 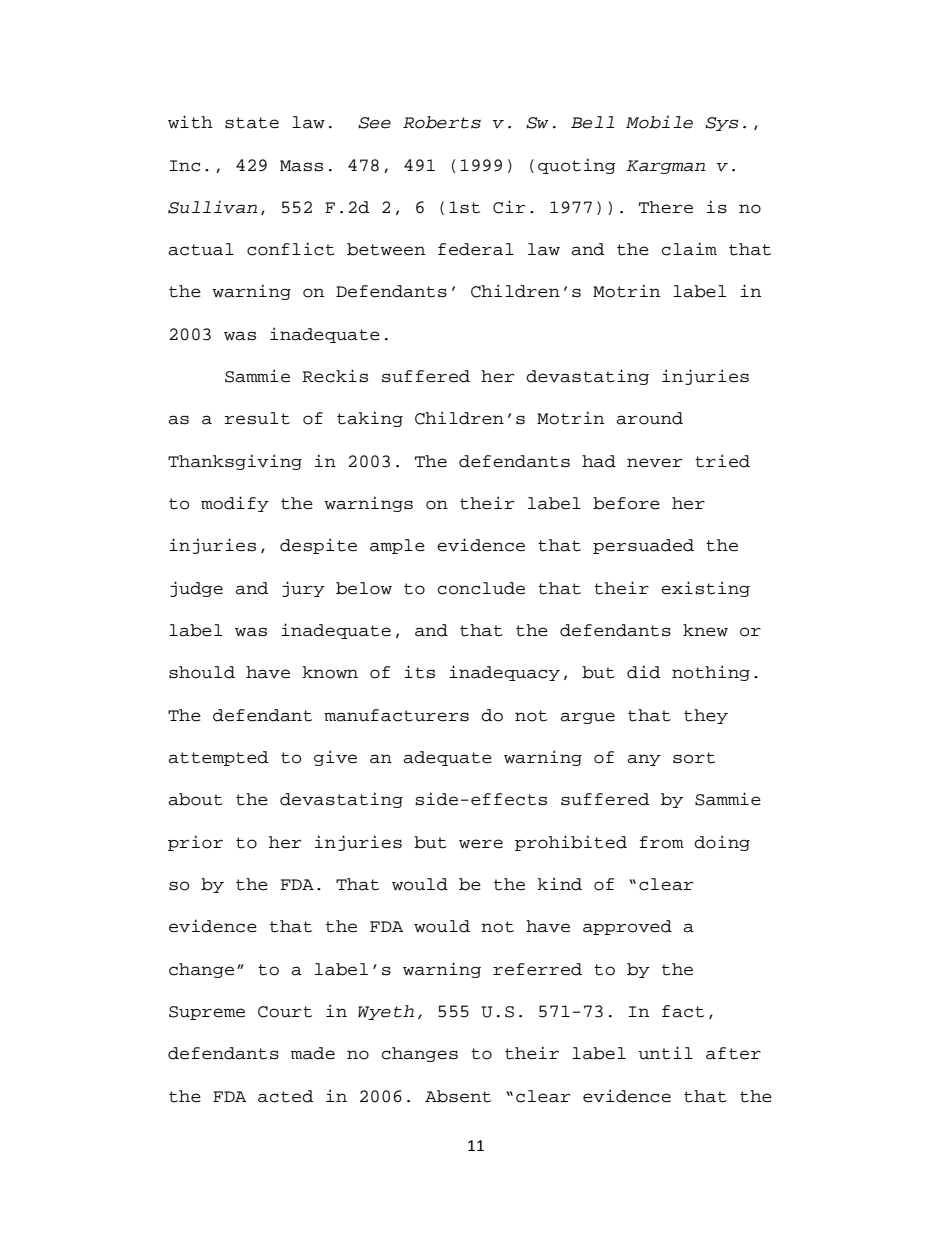 What do you see at coordinates (644, 760) in the page?
I see `any` at bounding box center [644, 760].
